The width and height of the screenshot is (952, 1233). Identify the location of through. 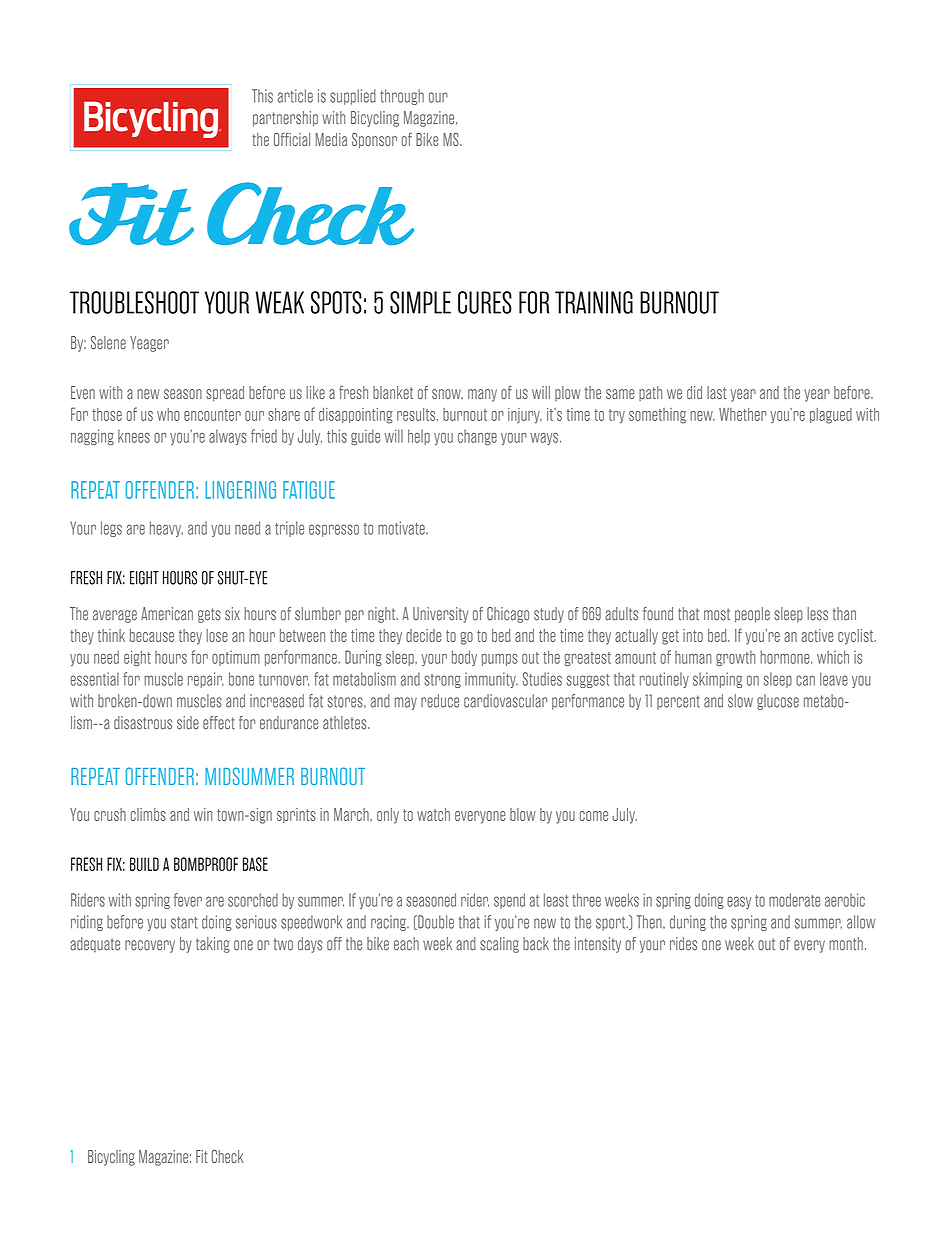
(402, 97).
